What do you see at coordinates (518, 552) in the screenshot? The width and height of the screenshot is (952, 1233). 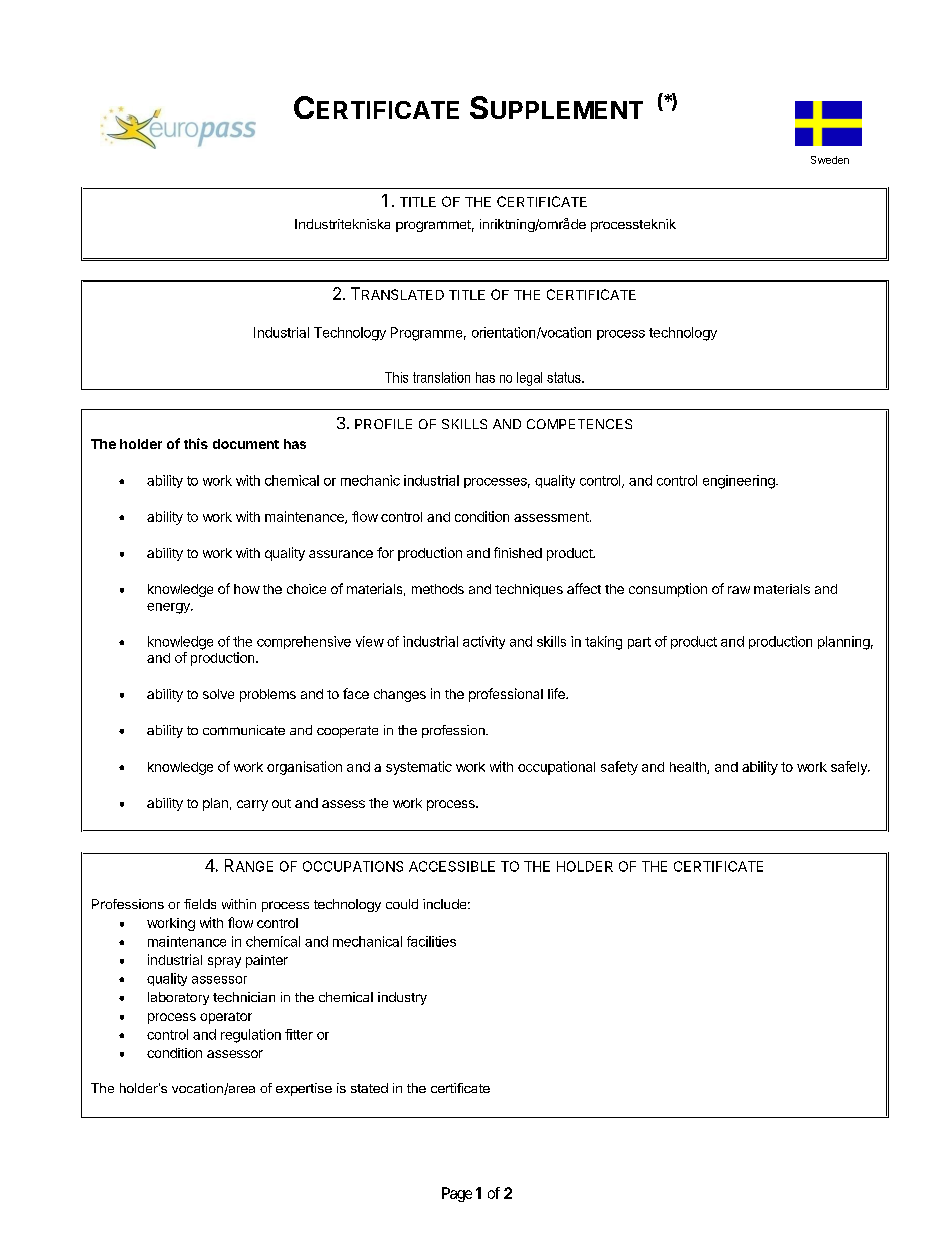 I see `finished` at bounding box center [518, 552].
